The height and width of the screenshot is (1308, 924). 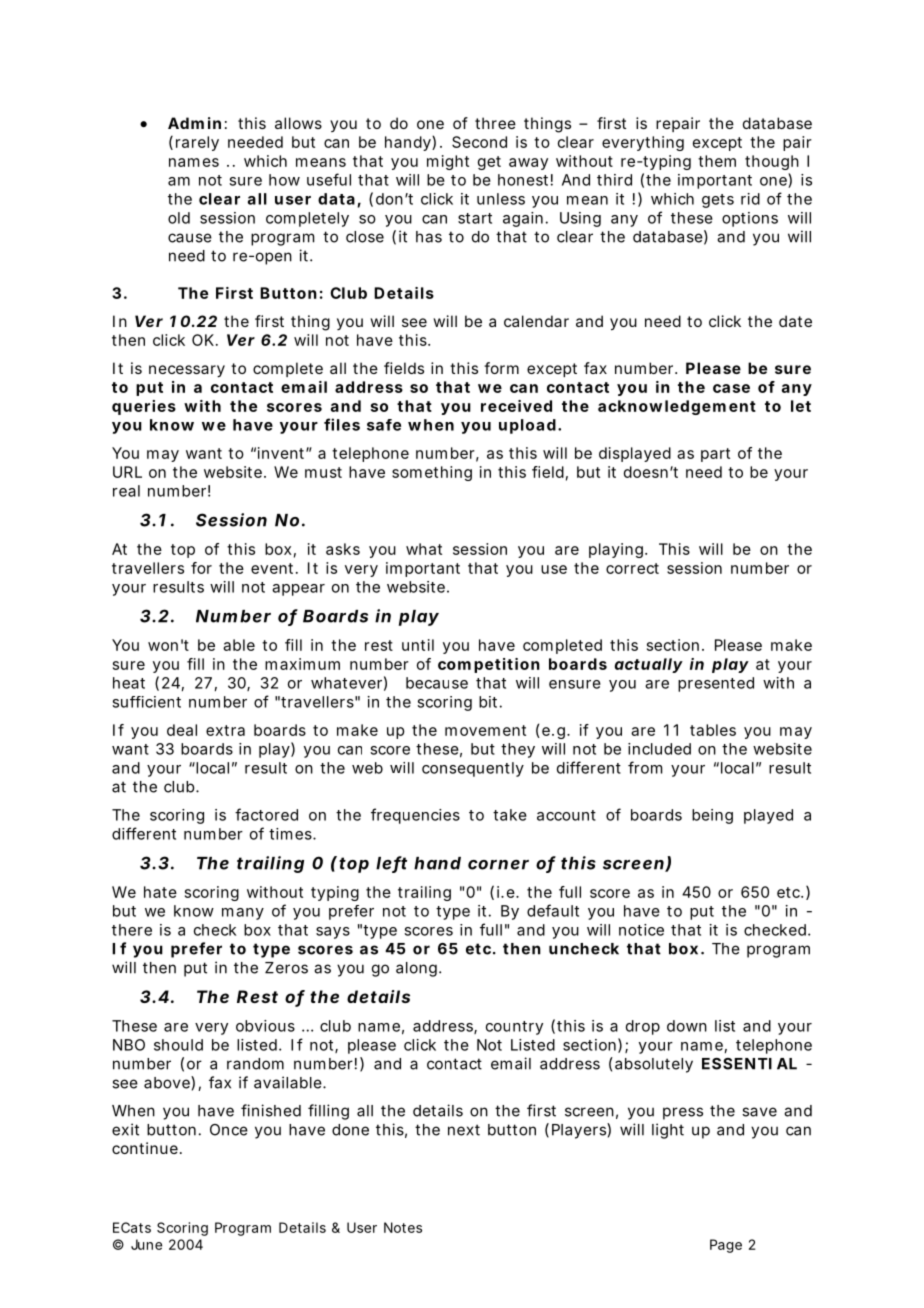 I want to click on many, so click(x=243, y=914).
